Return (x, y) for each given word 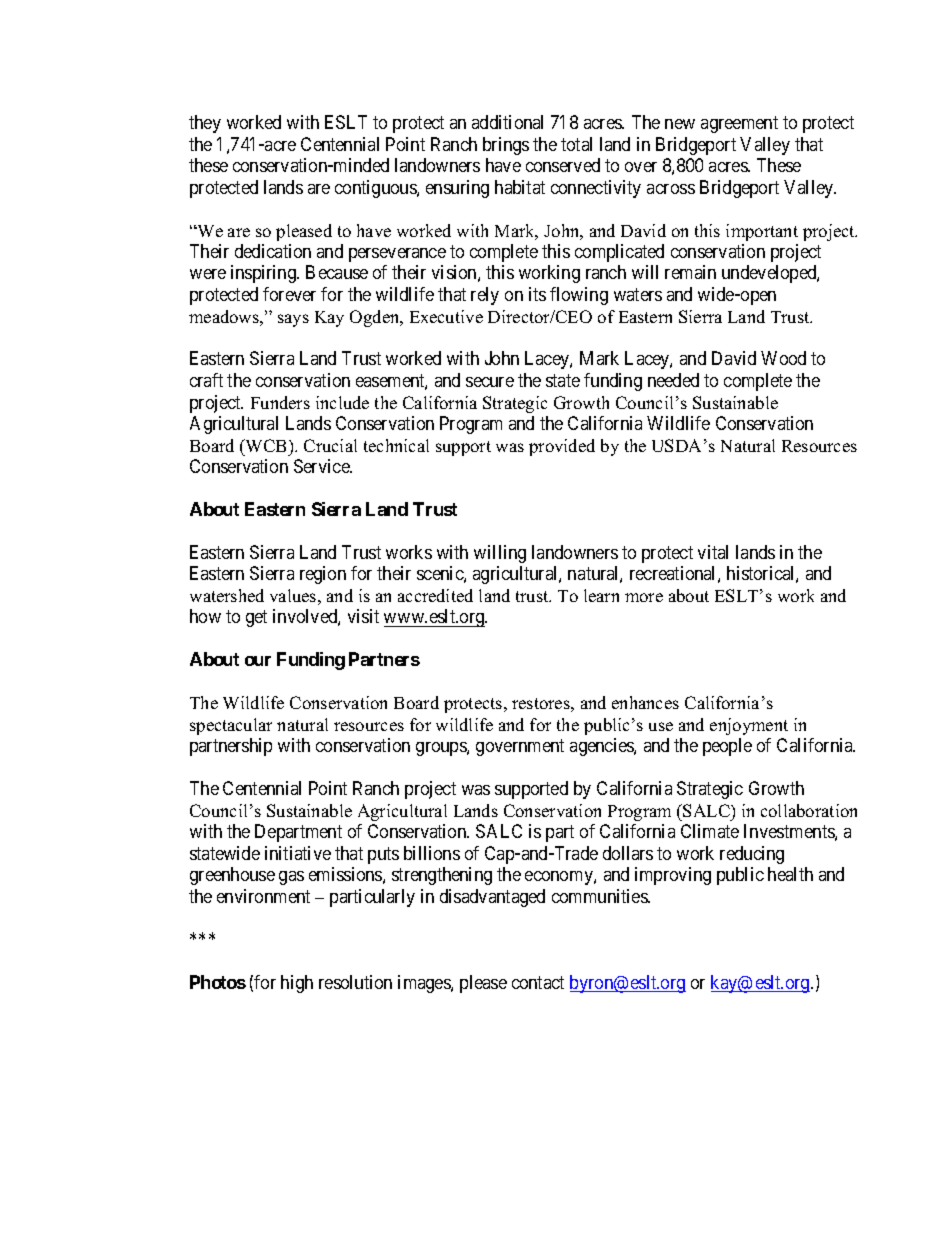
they (205, 124)
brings (506, 146)
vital (713, 552)
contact (538, 982)
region (323, 575)
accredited (435, 595)
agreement (739, 124)
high (297, 984)
